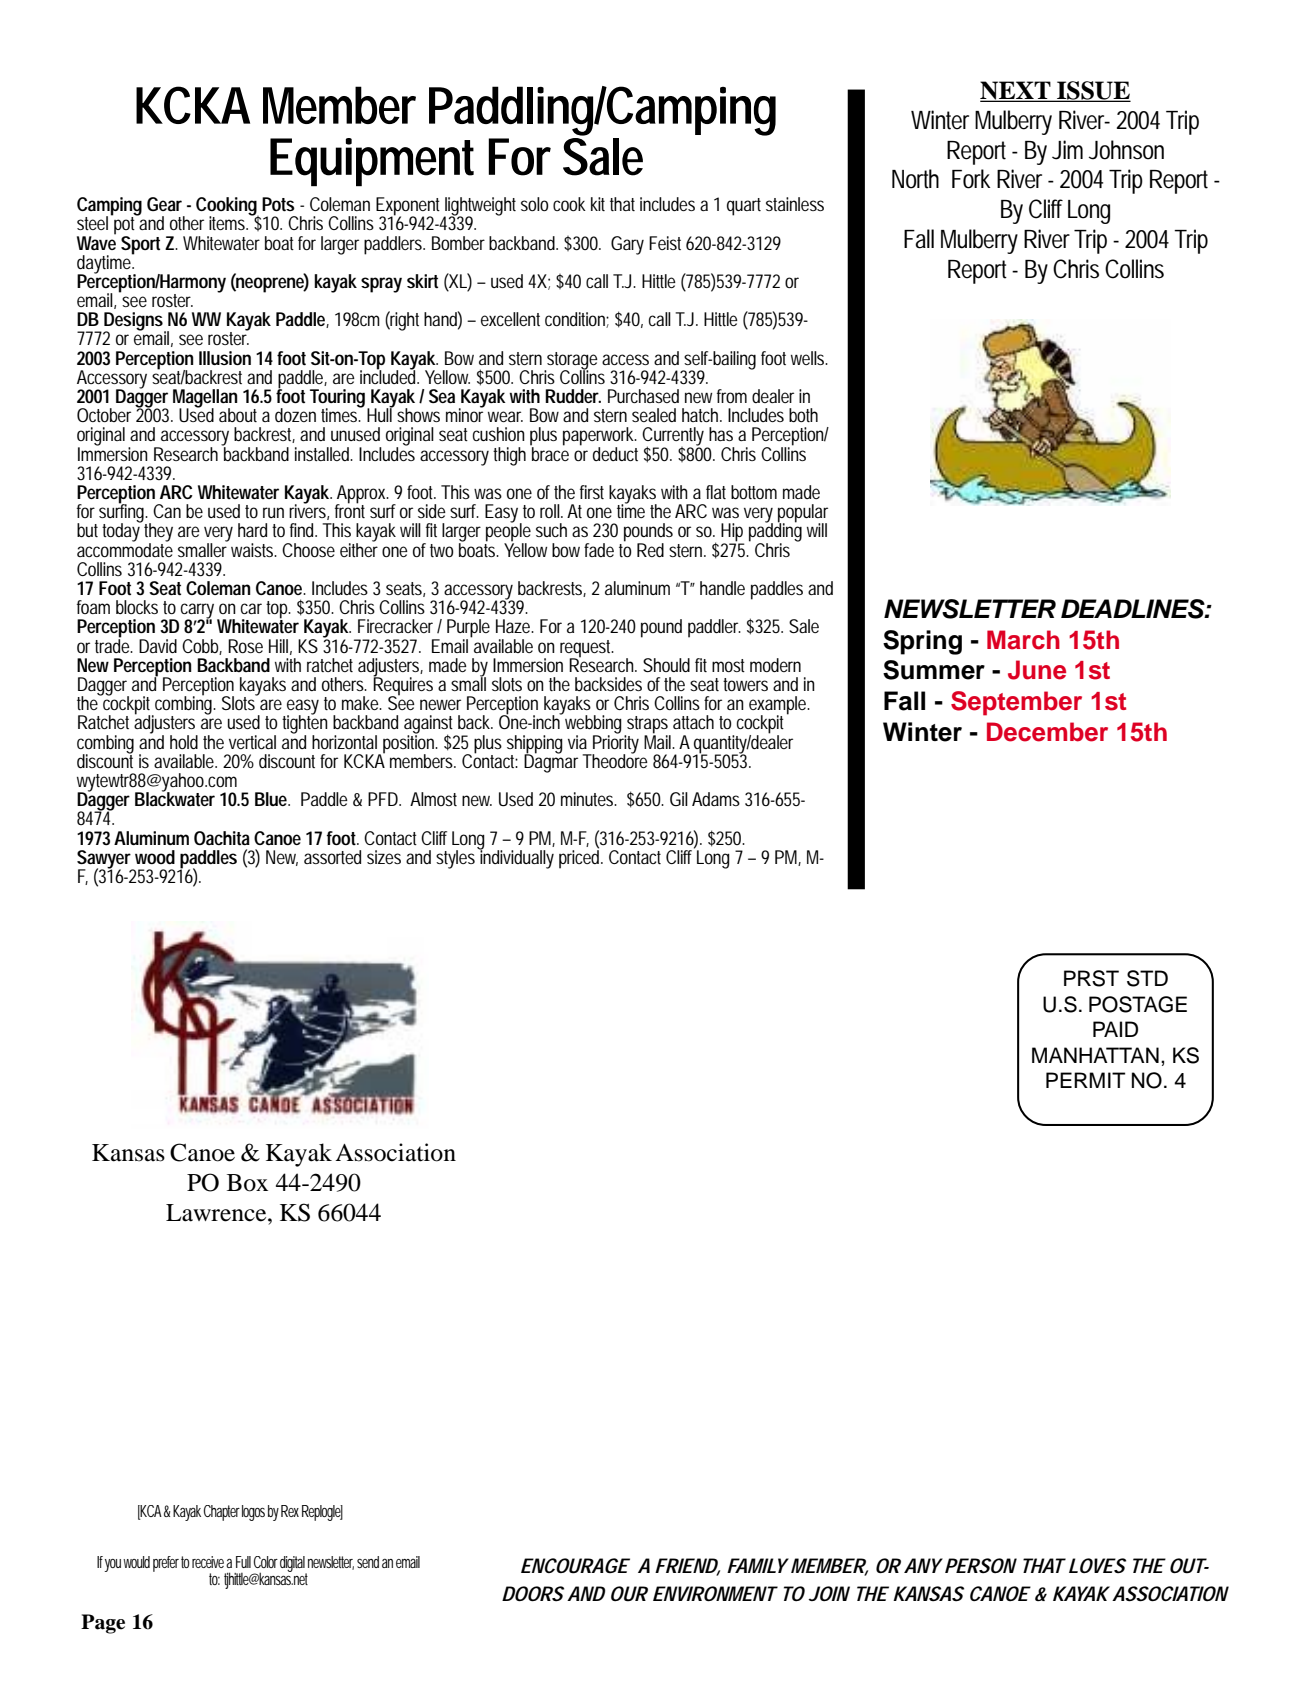 The width and height of the screenshot is (1305, 1689). What do you see at coordinates (155, 857) in the screenshot?
I see `wood` at bounding box center [155, 857].
